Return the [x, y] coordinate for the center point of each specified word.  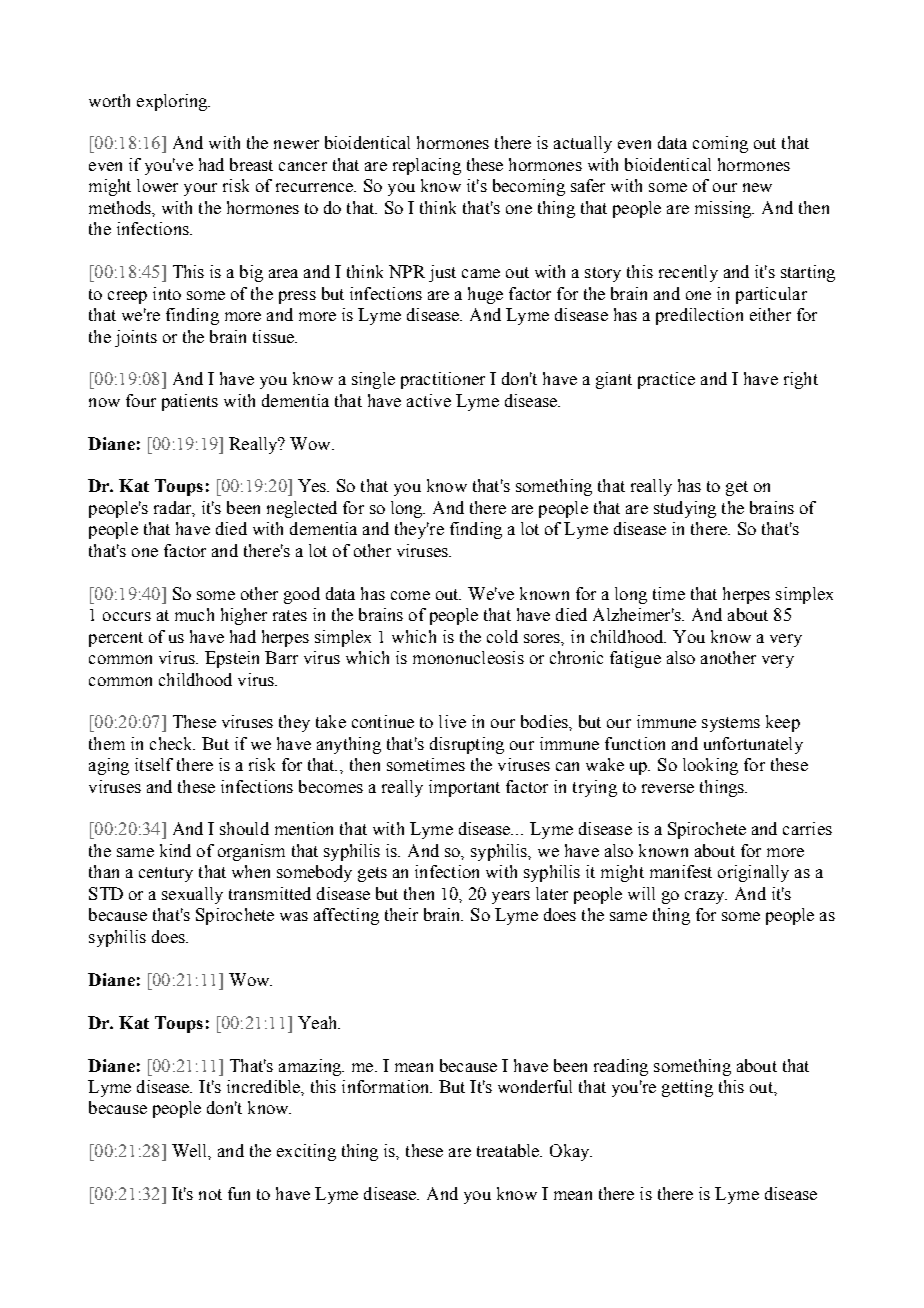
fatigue [635, 659]
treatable [509, 1150]
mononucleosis [468, 657]
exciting [306, 1152]
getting [687, 1088]
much [194, 614]
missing [724, 209]
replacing [427, 166]
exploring [173, 102]
